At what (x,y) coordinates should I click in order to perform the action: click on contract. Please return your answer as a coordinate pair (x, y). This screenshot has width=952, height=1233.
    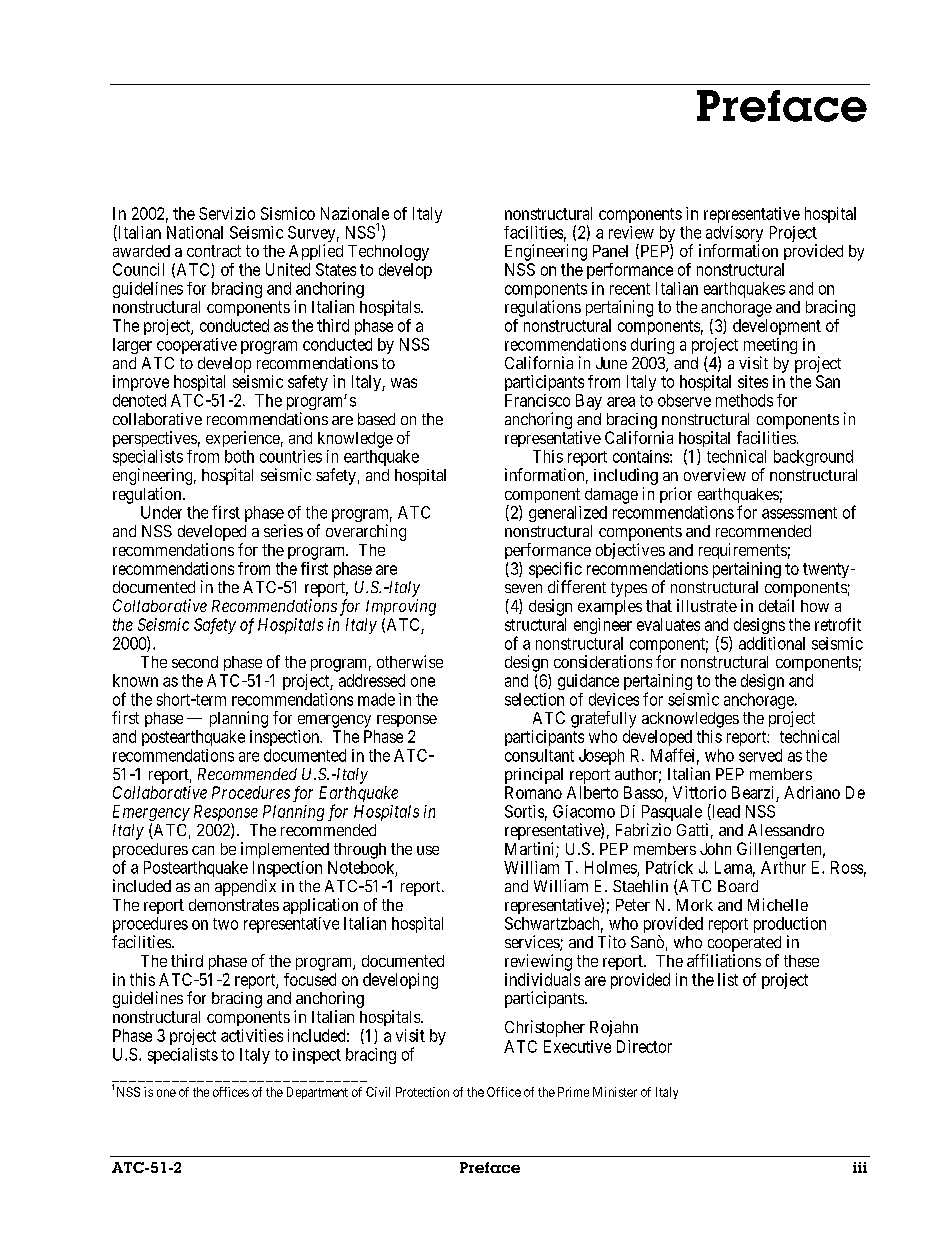
    Looking at the image, I should click on (214, 251).
